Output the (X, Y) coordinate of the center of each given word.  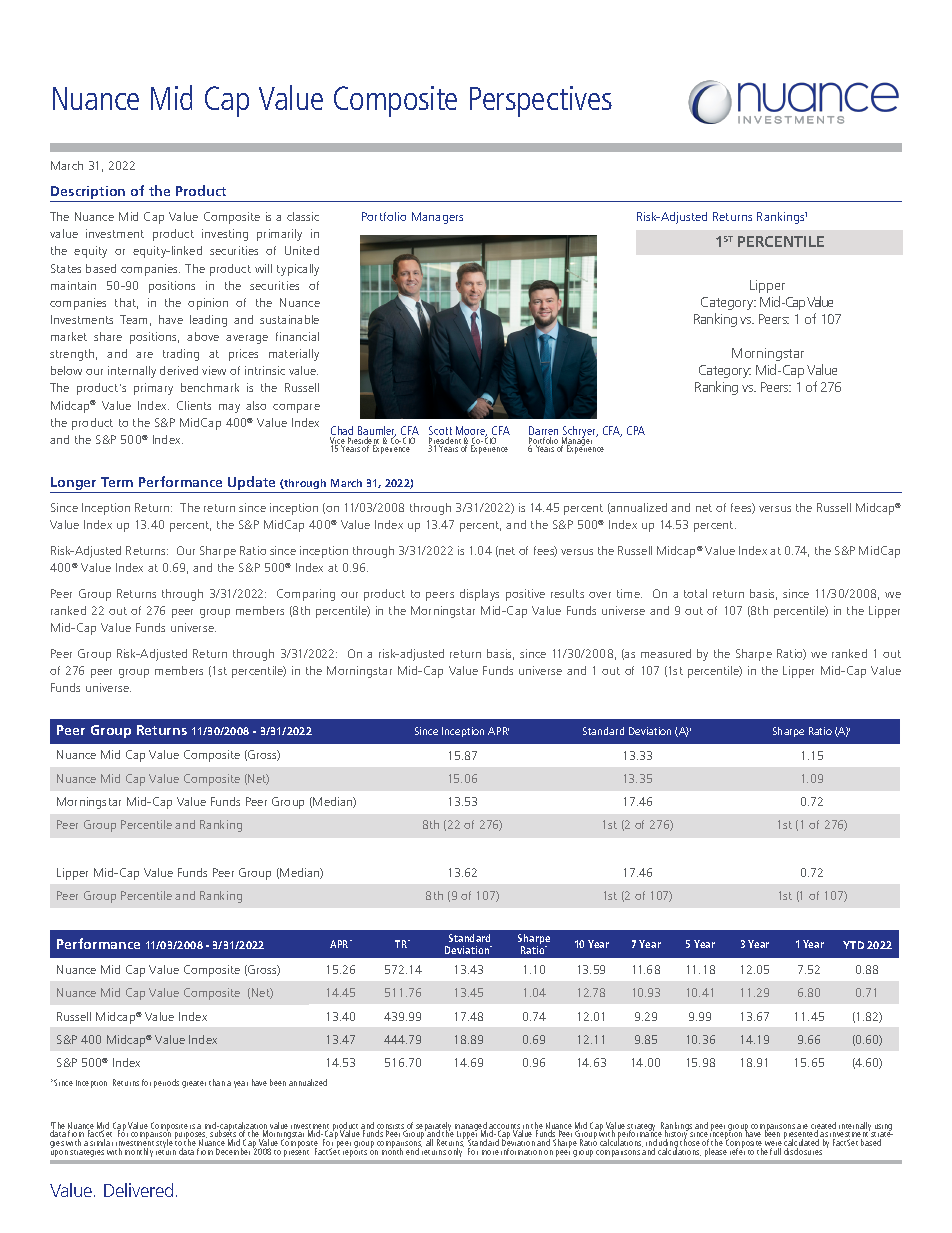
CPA (636, 430)
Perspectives (541, 101)
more (490, 1152)
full (775, 1150)
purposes (191, 1137)
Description (88, 192)
